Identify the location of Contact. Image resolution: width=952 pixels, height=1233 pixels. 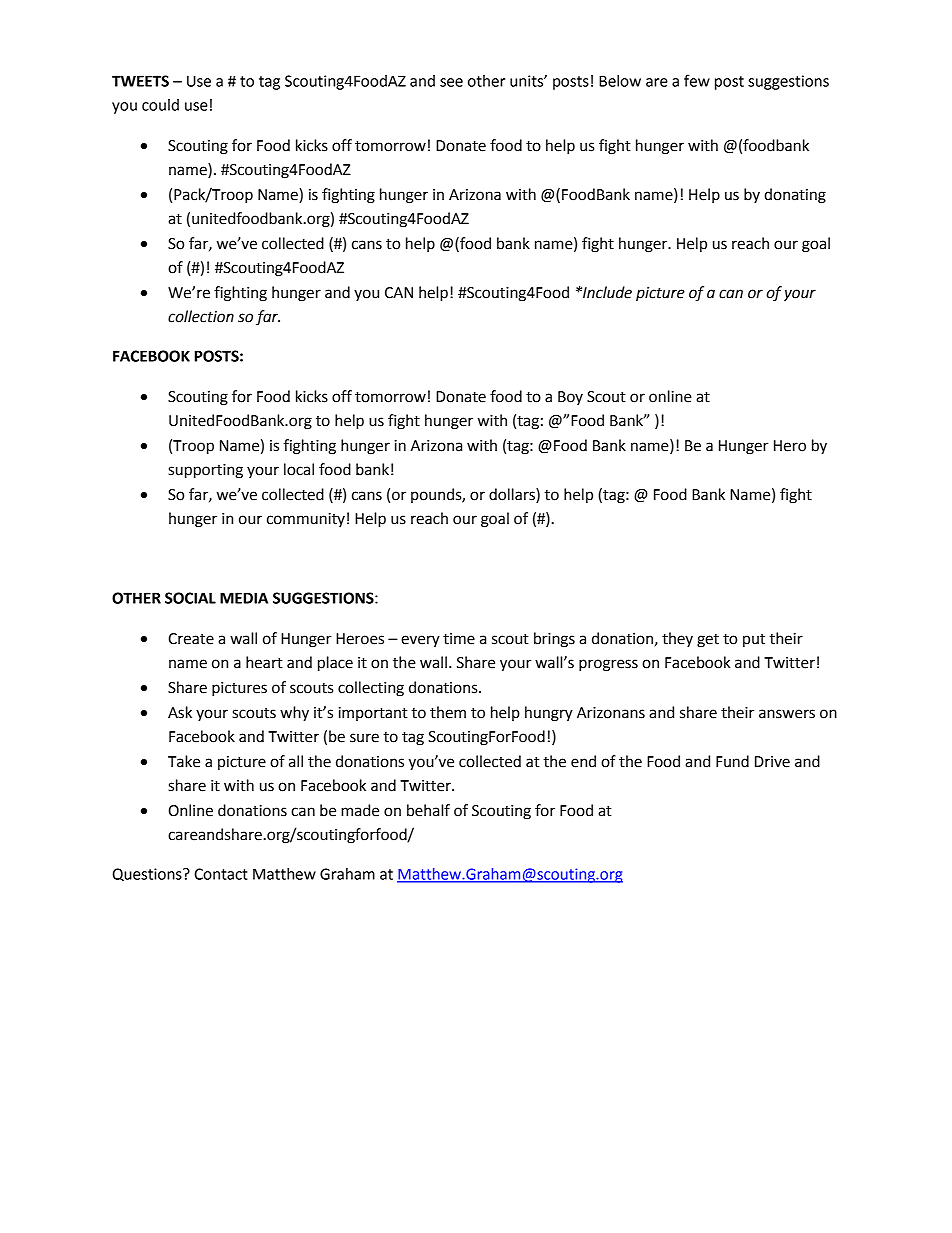
(221, 874).
